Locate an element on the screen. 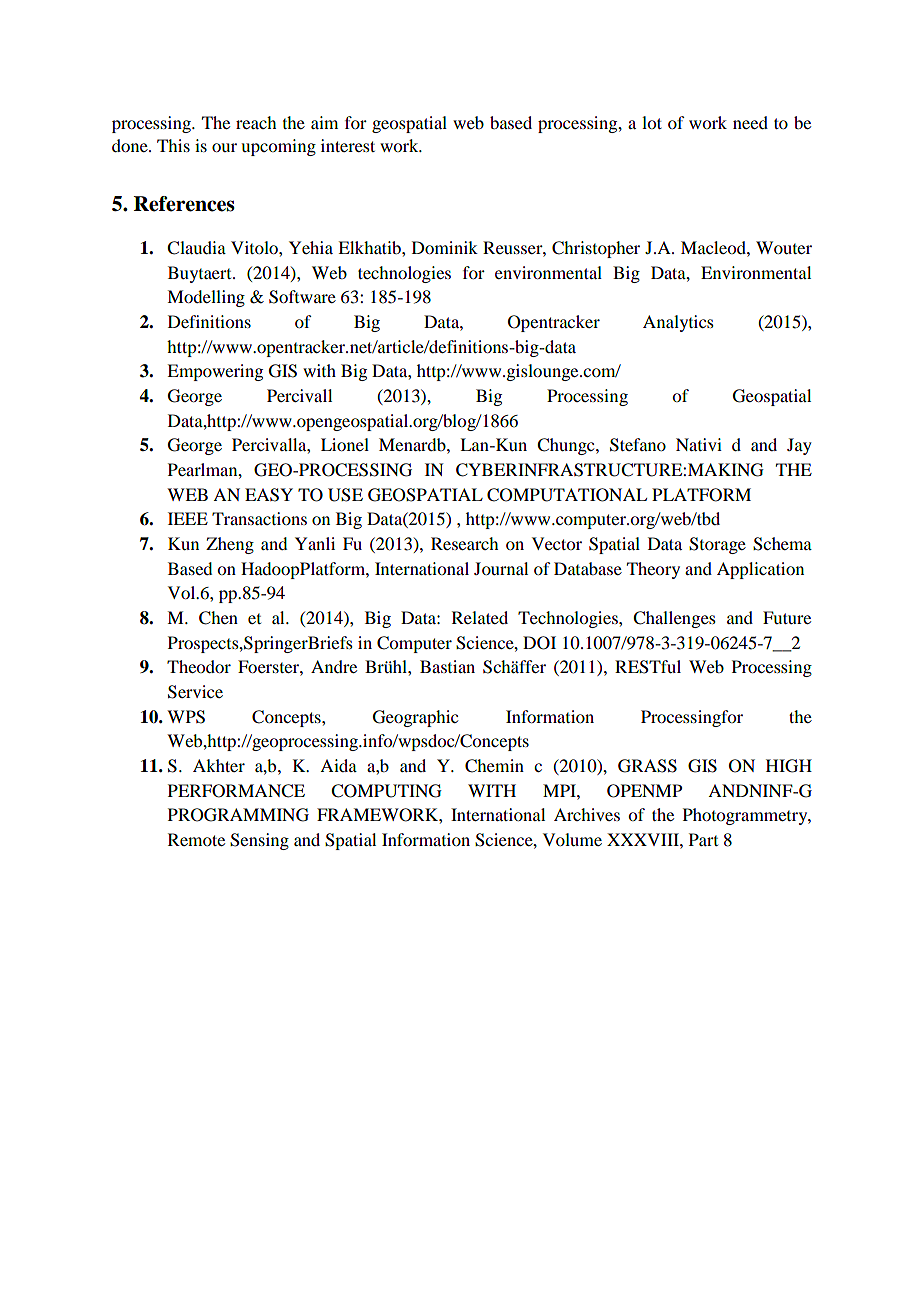  interest is located at coordinates (348, 145).
